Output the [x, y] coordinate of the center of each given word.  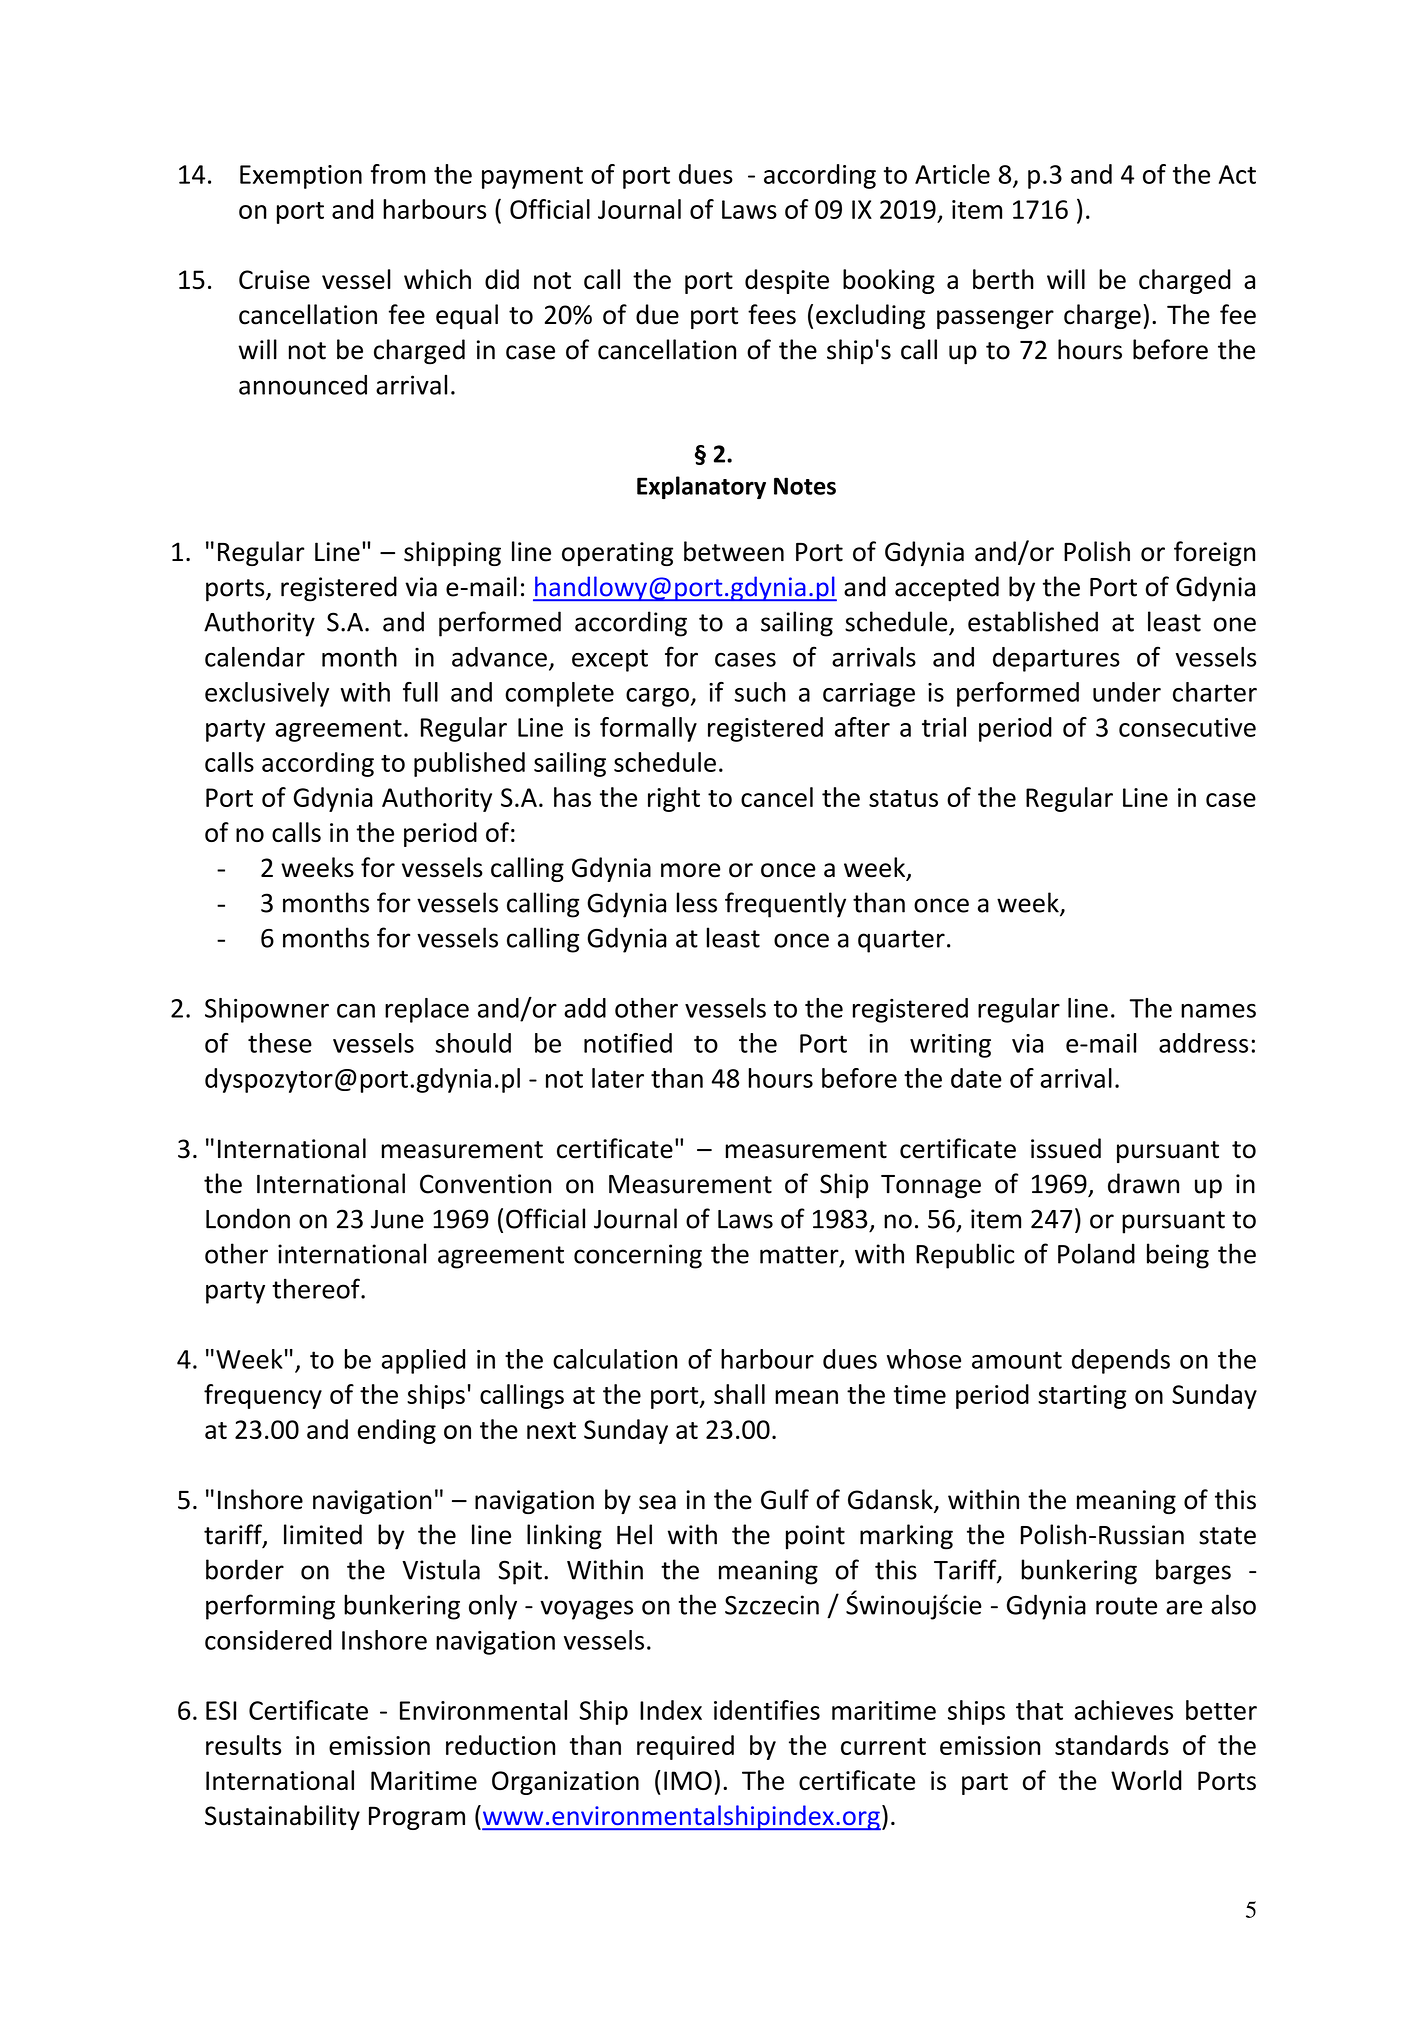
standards [1112, 1745]
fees [772, 314]
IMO [688, 1780]
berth [1003, 279]
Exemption [301, 177]
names [1218, 1011]
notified [628, 1043]
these [280, 1043]
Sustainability [282, 1817]
